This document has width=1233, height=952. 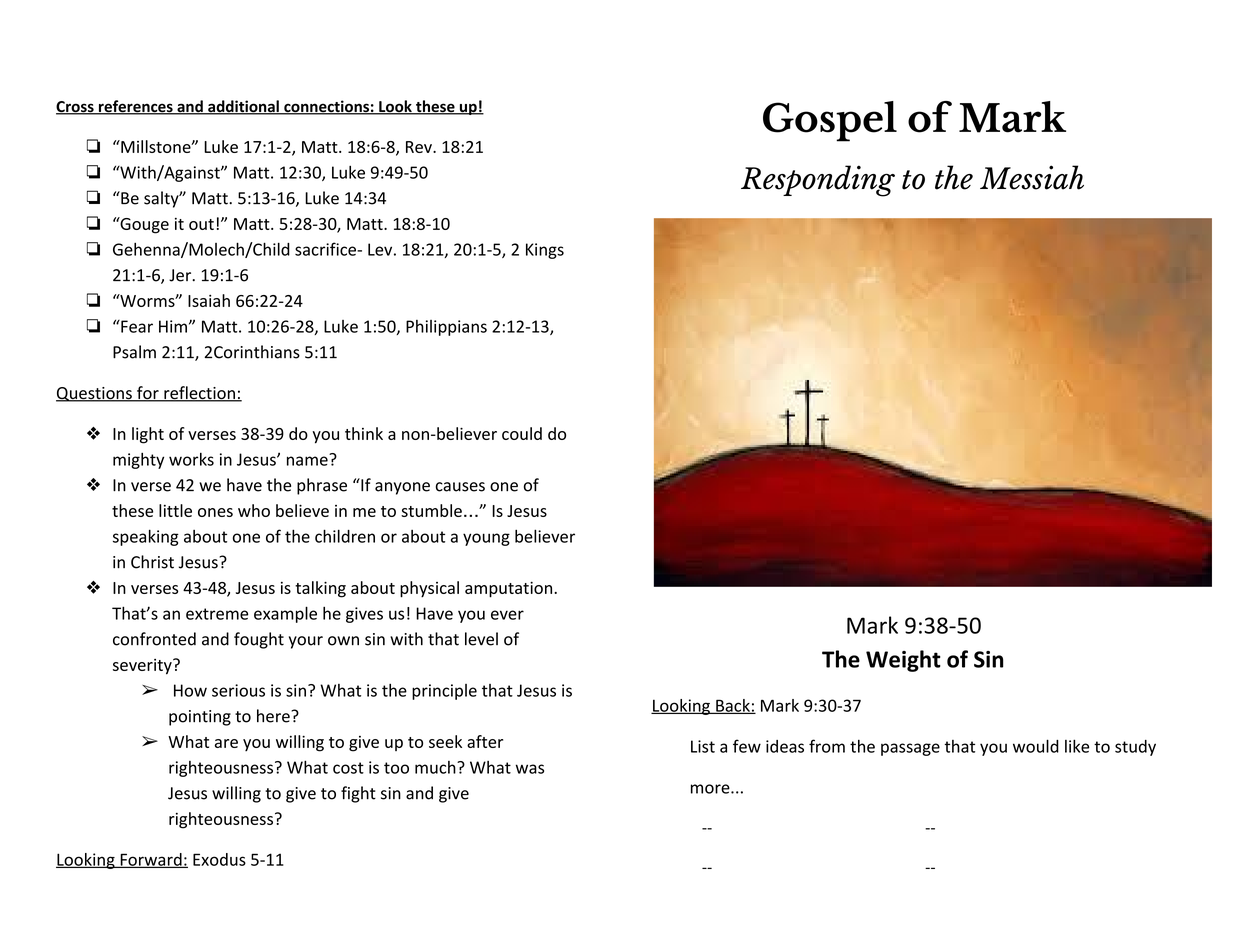 I want to click on Jer, so click(x=181, y=275).
